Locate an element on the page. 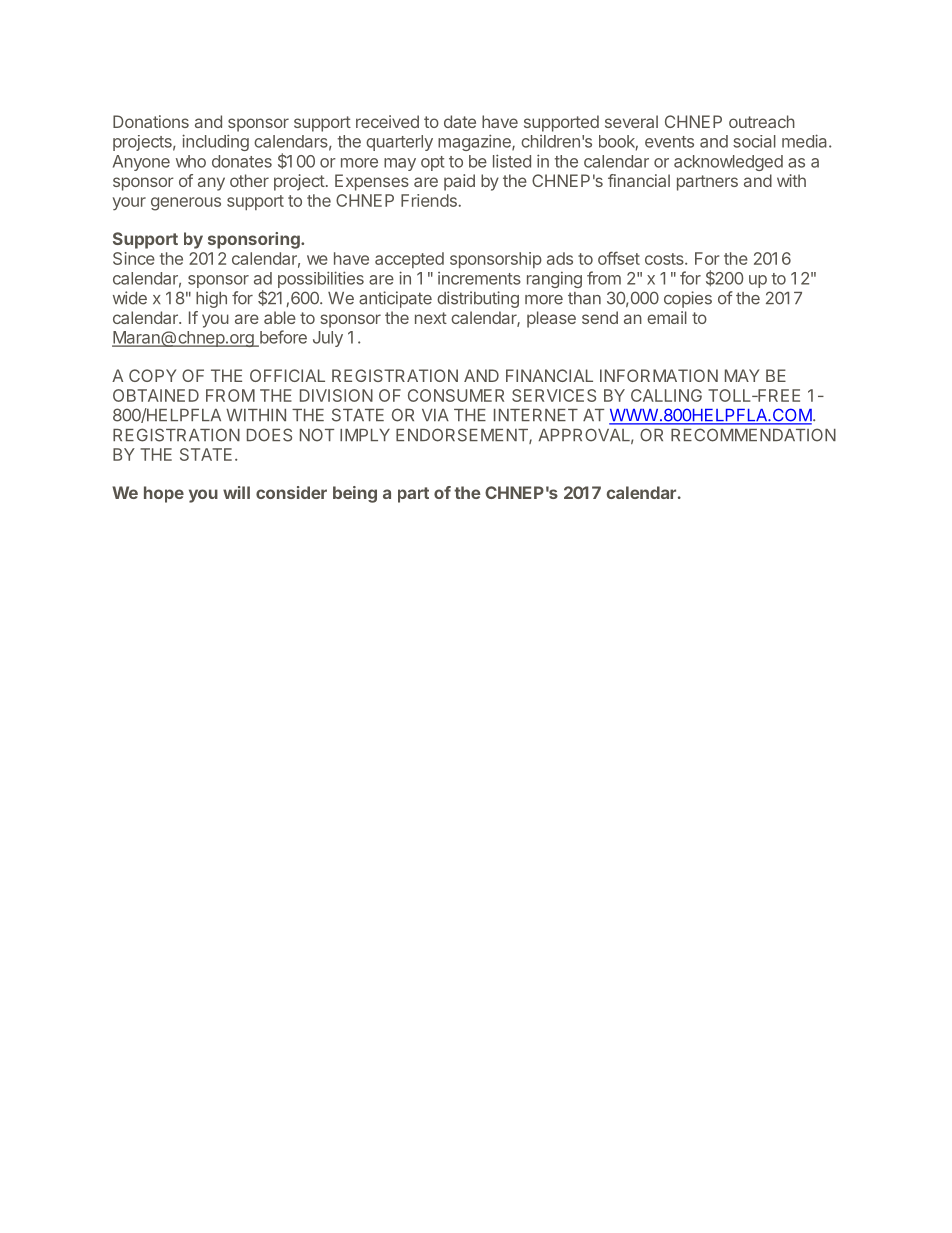 The width and height of the page is (952, 1233). copies is located at coordinates (688, 299).
